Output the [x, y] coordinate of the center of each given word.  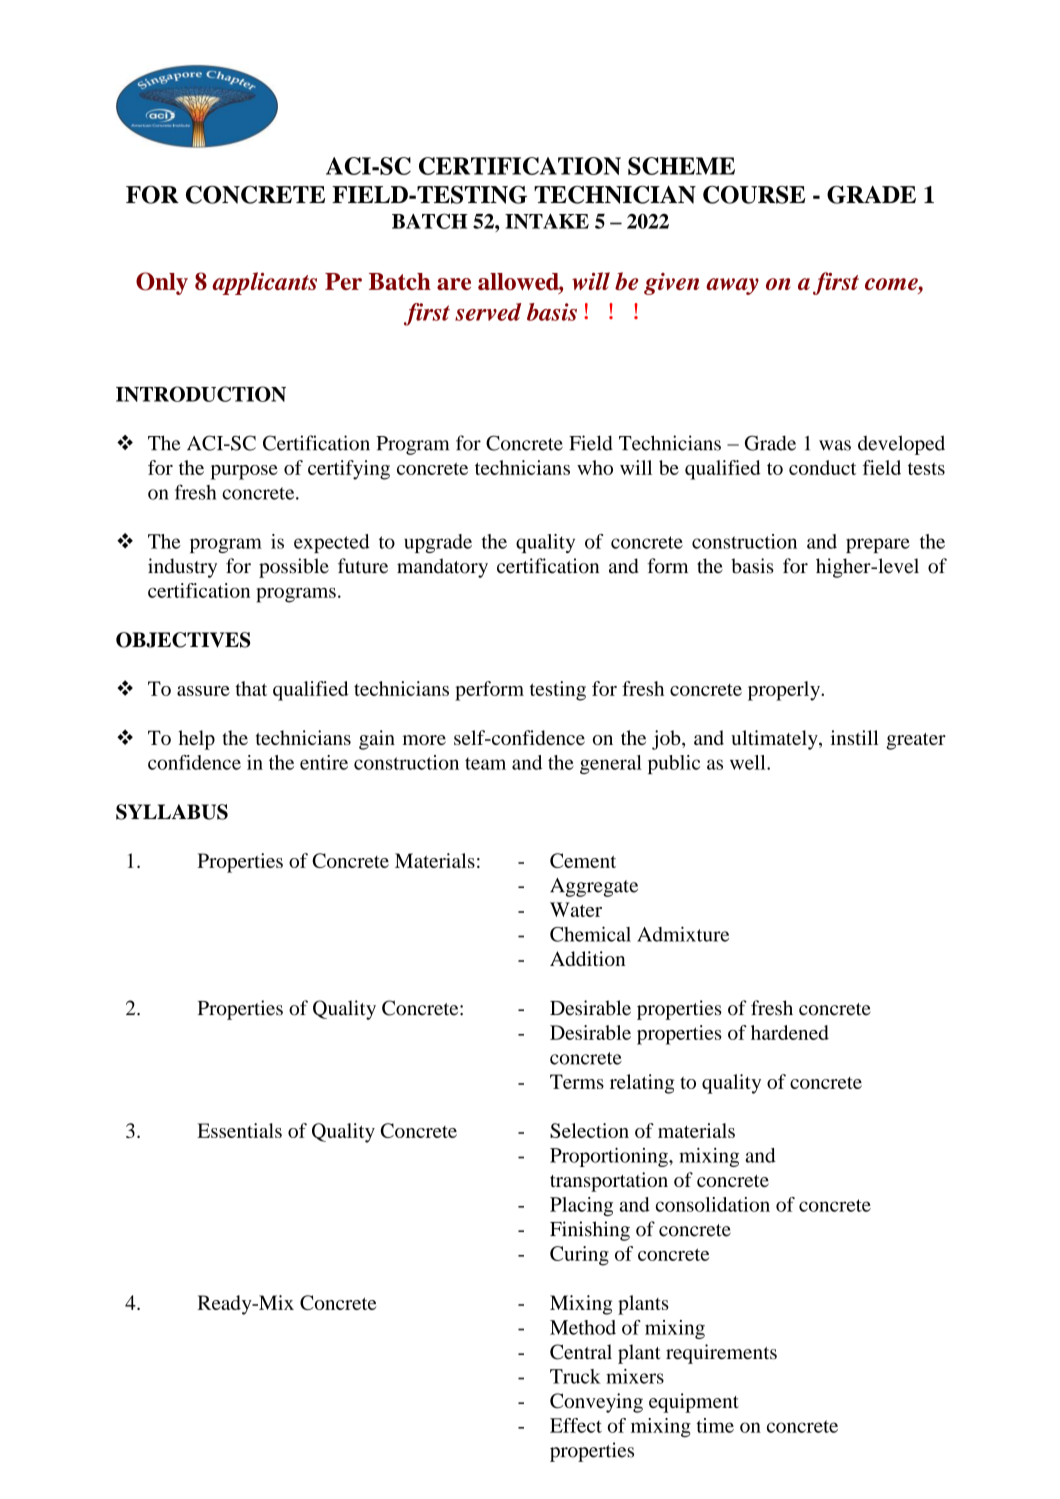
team [485, 763]
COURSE [754, 194]
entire [324, 762]
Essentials [239, 1130]
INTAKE [547, 221]
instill [855, 737]
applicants [264, 283]
